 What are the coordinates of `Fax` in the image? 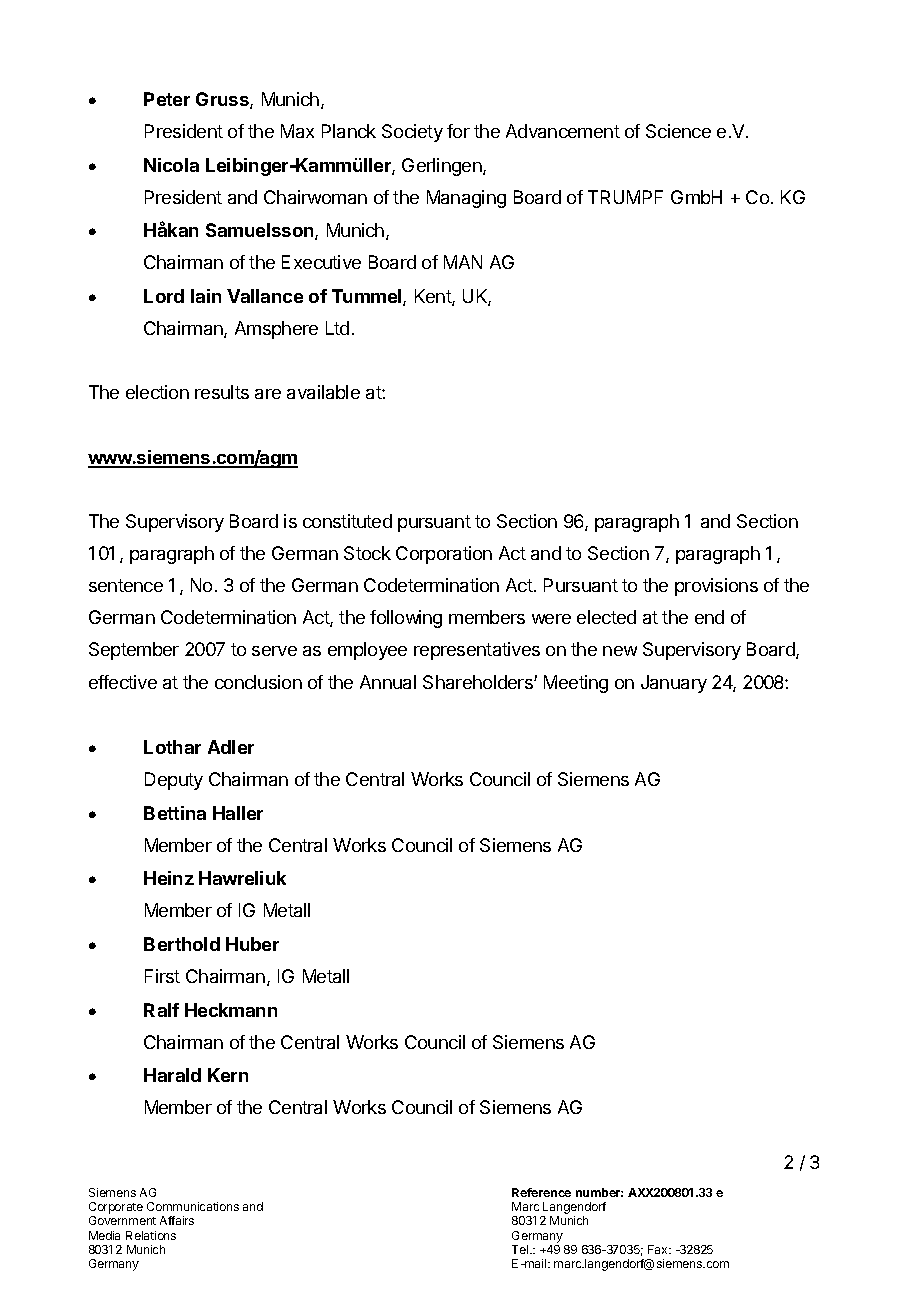 It's located at (659, 1249).
